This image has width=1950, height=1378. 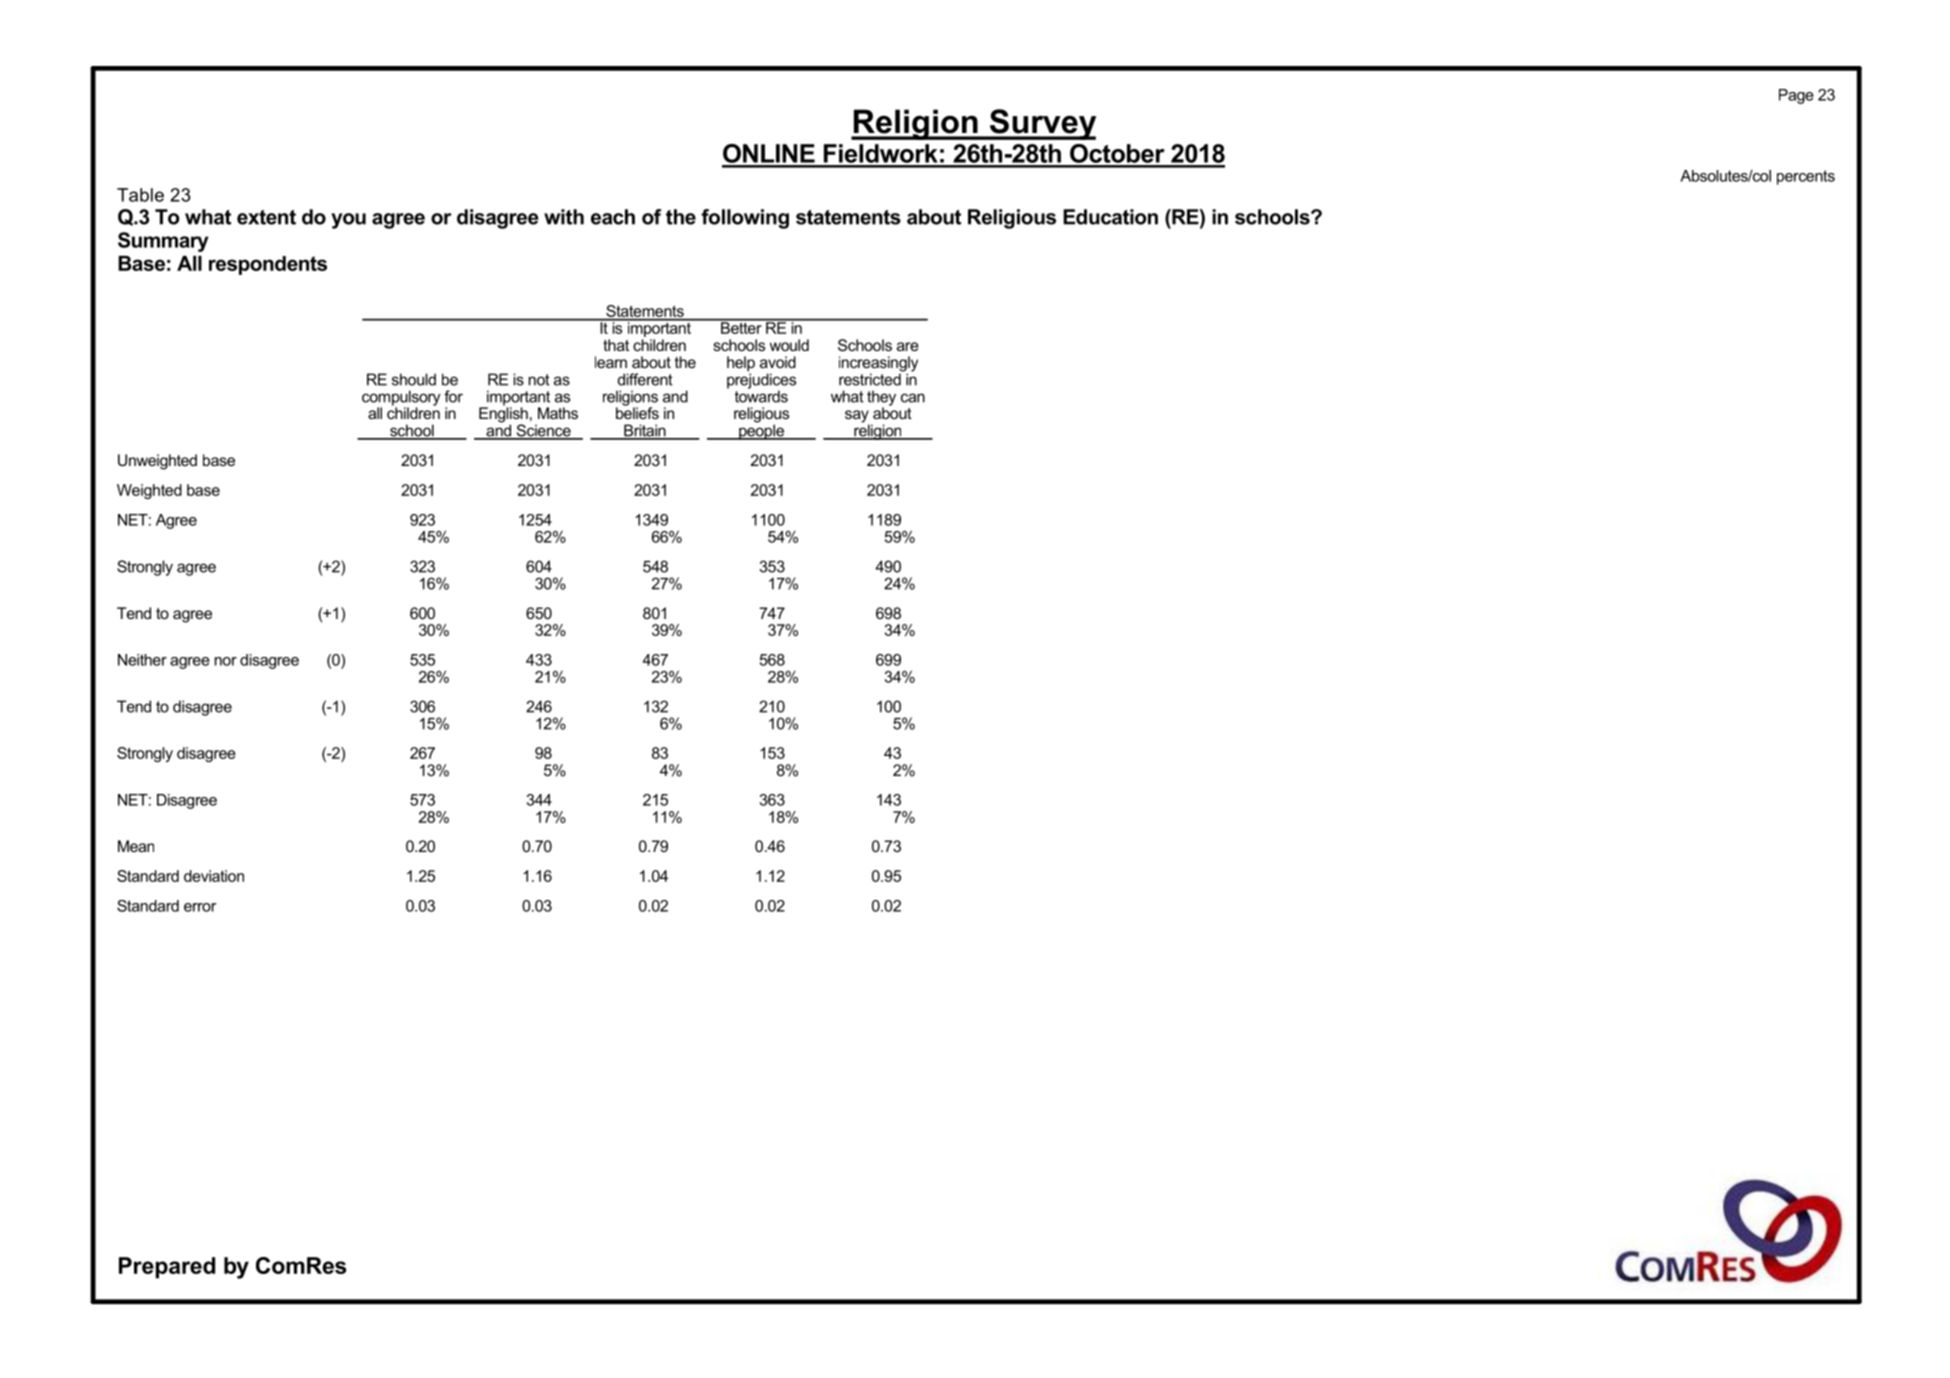 What do you see at coordinates (226, 661) in the image?
I see `nor` at bounding box center [226, 661].
